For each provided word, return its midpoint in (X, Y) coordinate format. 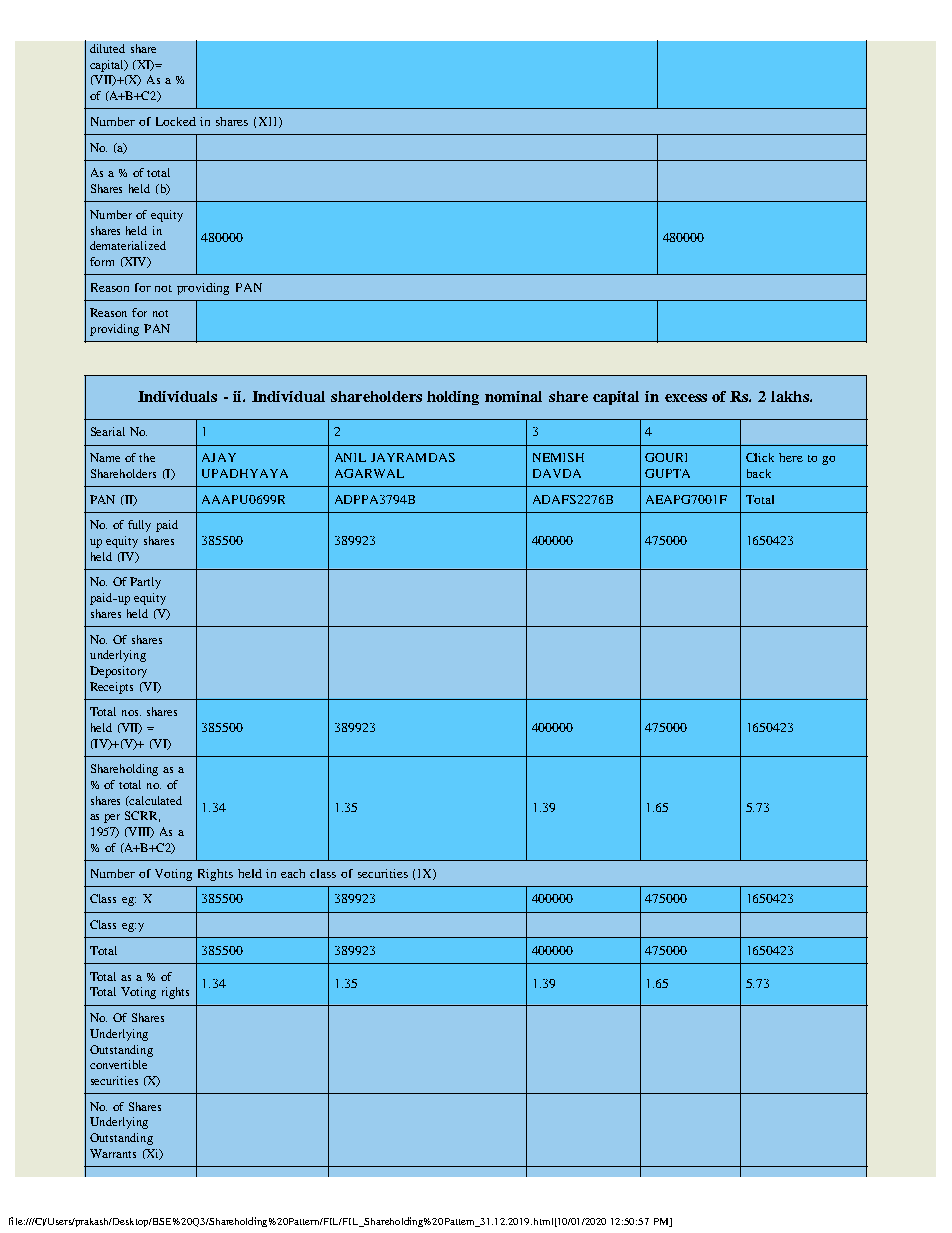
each (293, 873)
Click (760, 457)
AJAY (219, 457)
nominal (513, 396)
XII (269, 122)
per (112, 818)
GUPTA (667, 473)
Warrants (113, 1153)
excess (686, 398)
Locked (176, 121)
